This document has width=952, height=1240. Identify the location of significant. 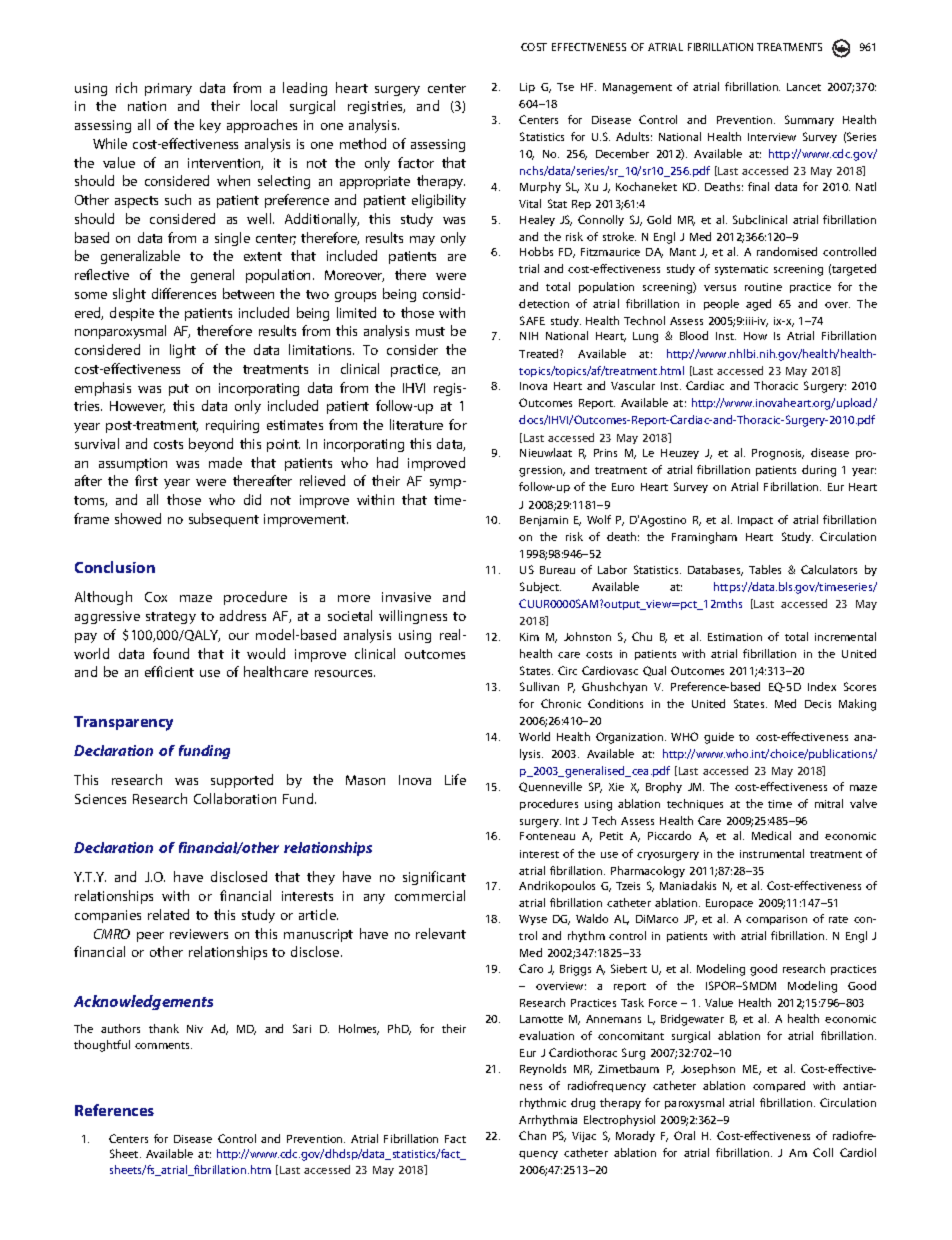
(434, 878).
